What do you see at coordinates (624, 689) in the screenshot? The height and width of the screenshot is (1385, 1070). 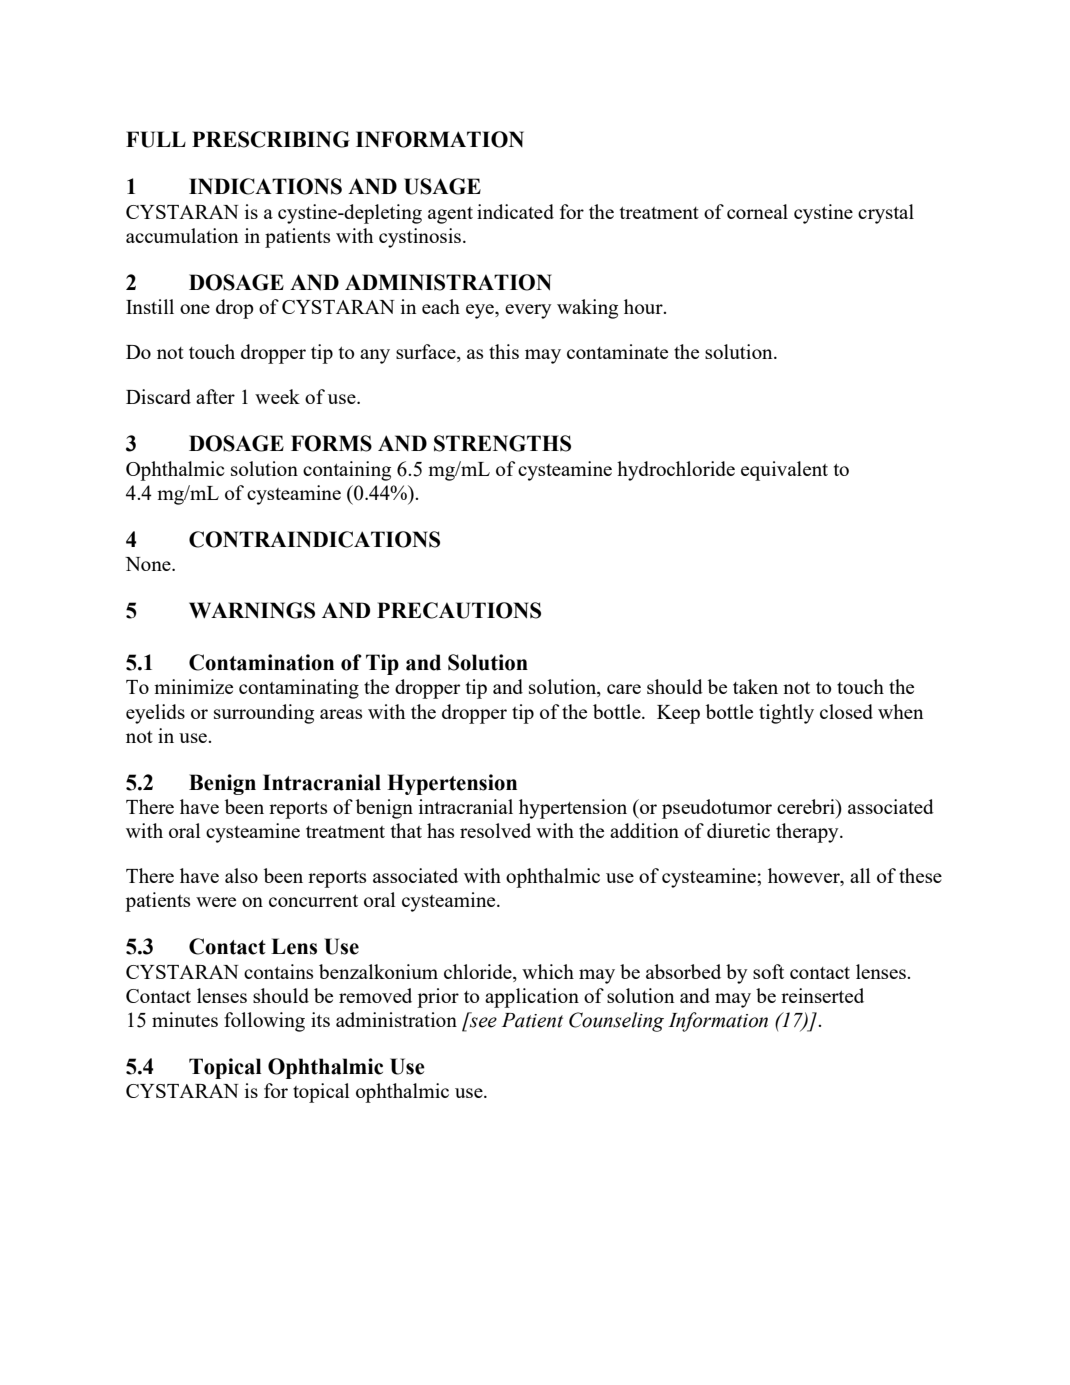 I see `care` at bounding box center [624, 689].
